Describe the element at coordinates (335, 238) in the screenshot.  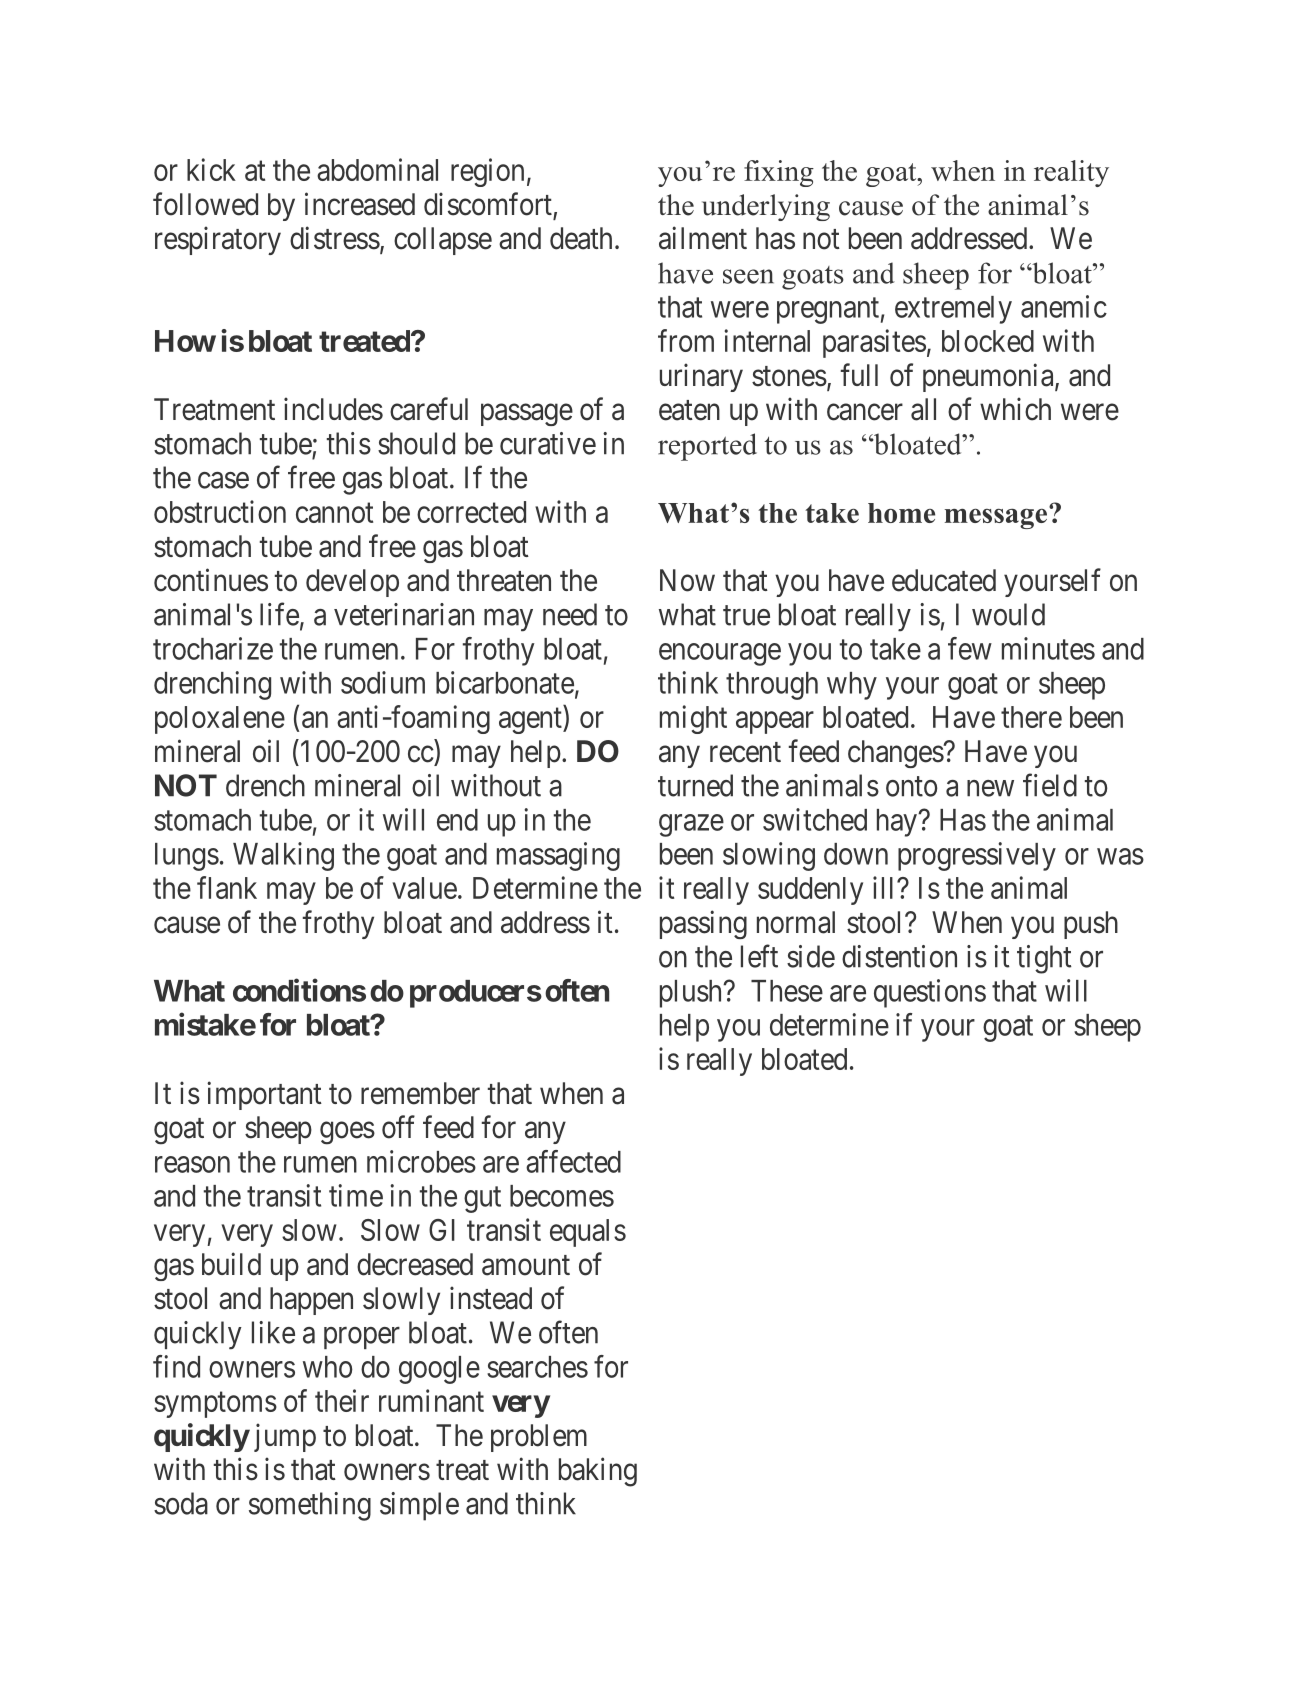
I see `distress` at that location.
